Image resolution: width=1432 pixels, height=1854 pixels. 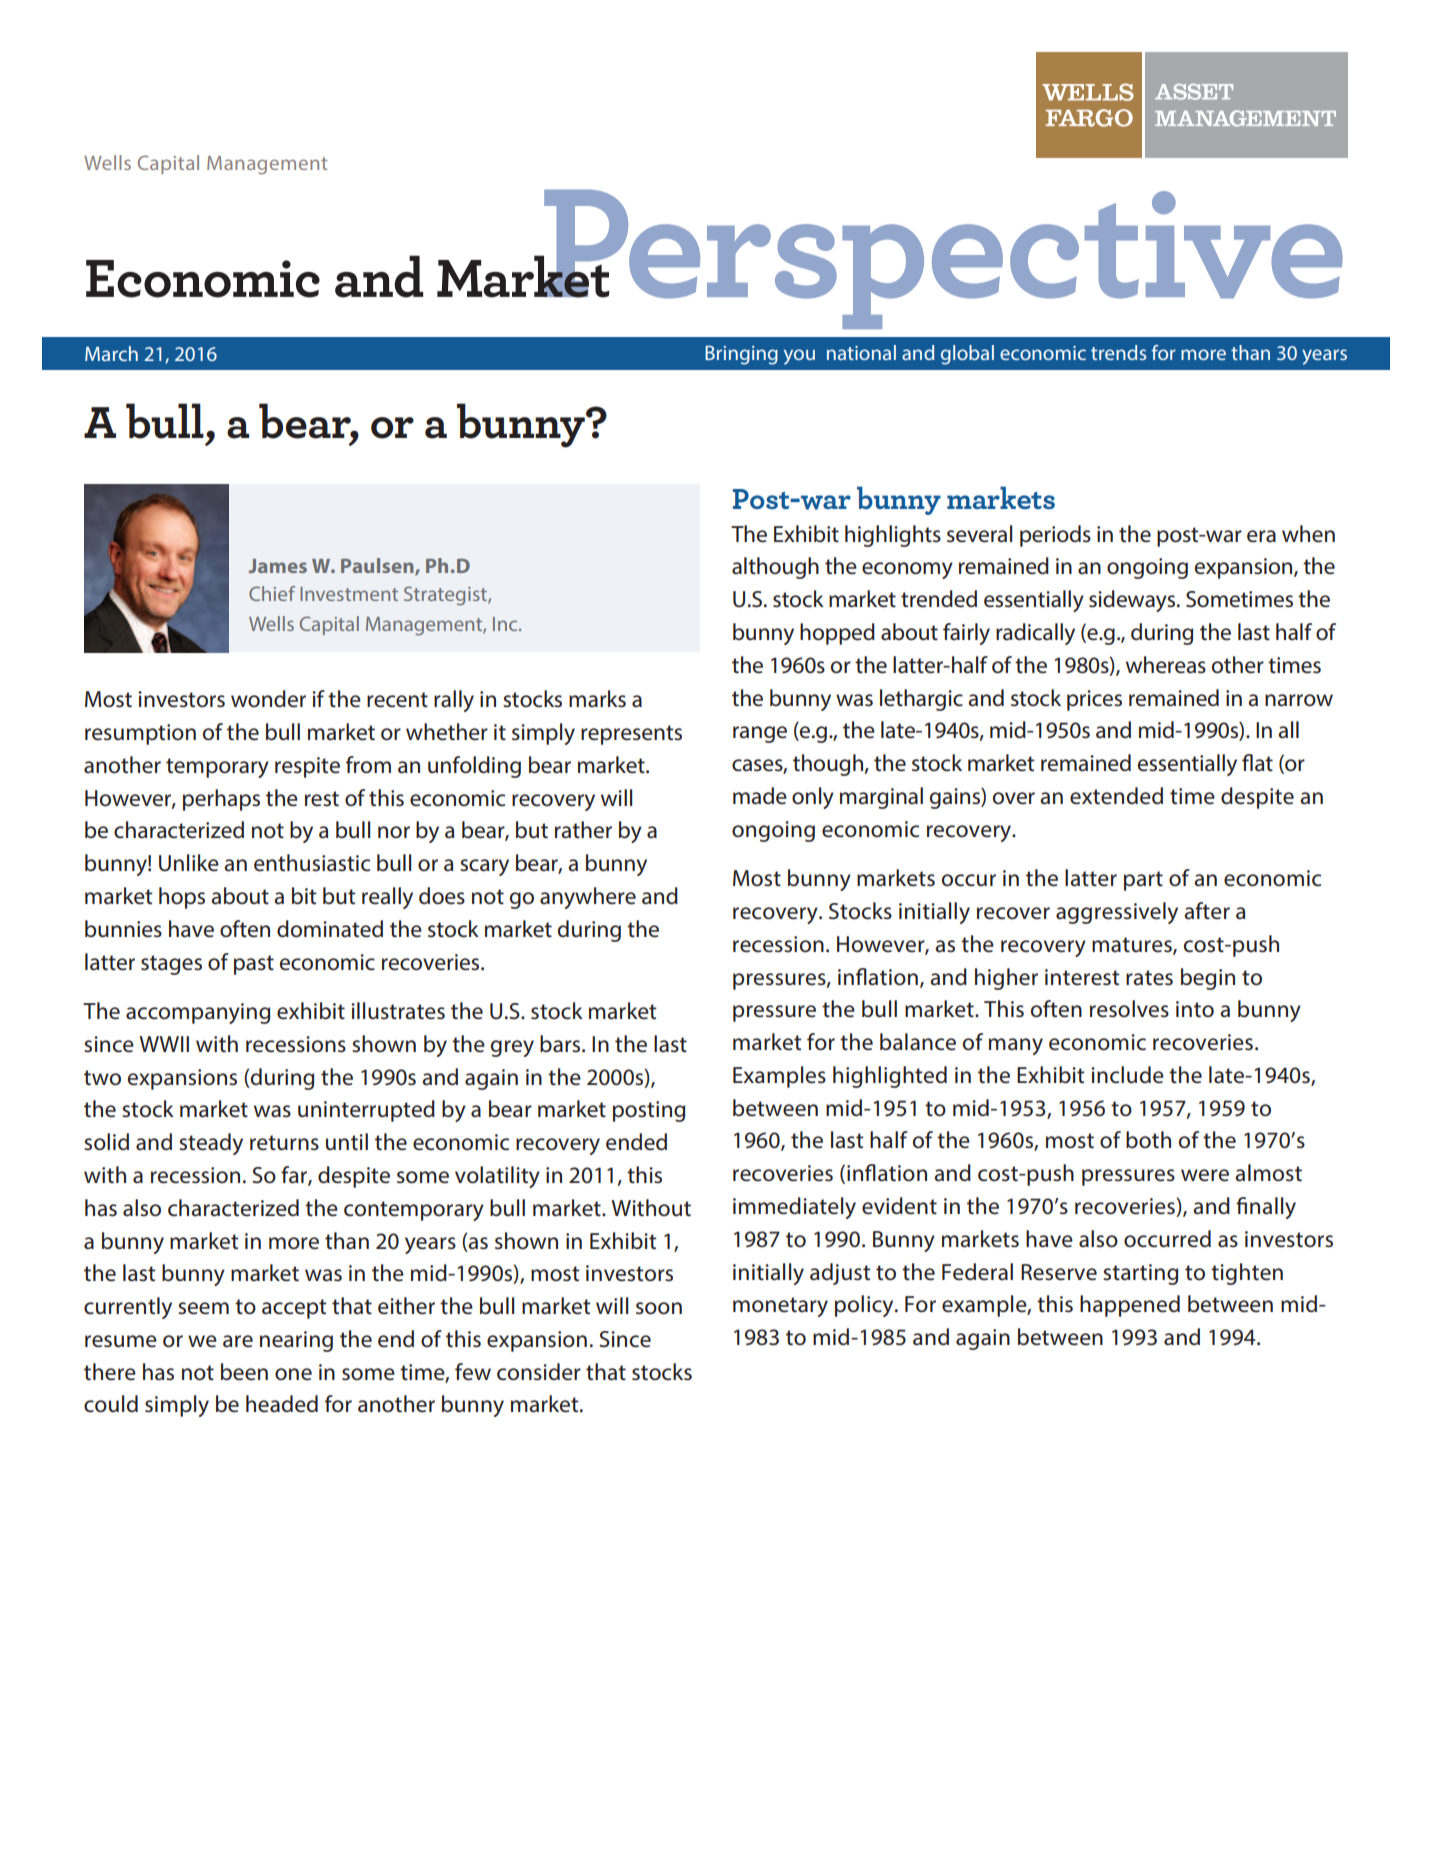 What do you see at coordinates (1208, 979) in the page?
I see `begin` at bounding box center [1208, 979].
